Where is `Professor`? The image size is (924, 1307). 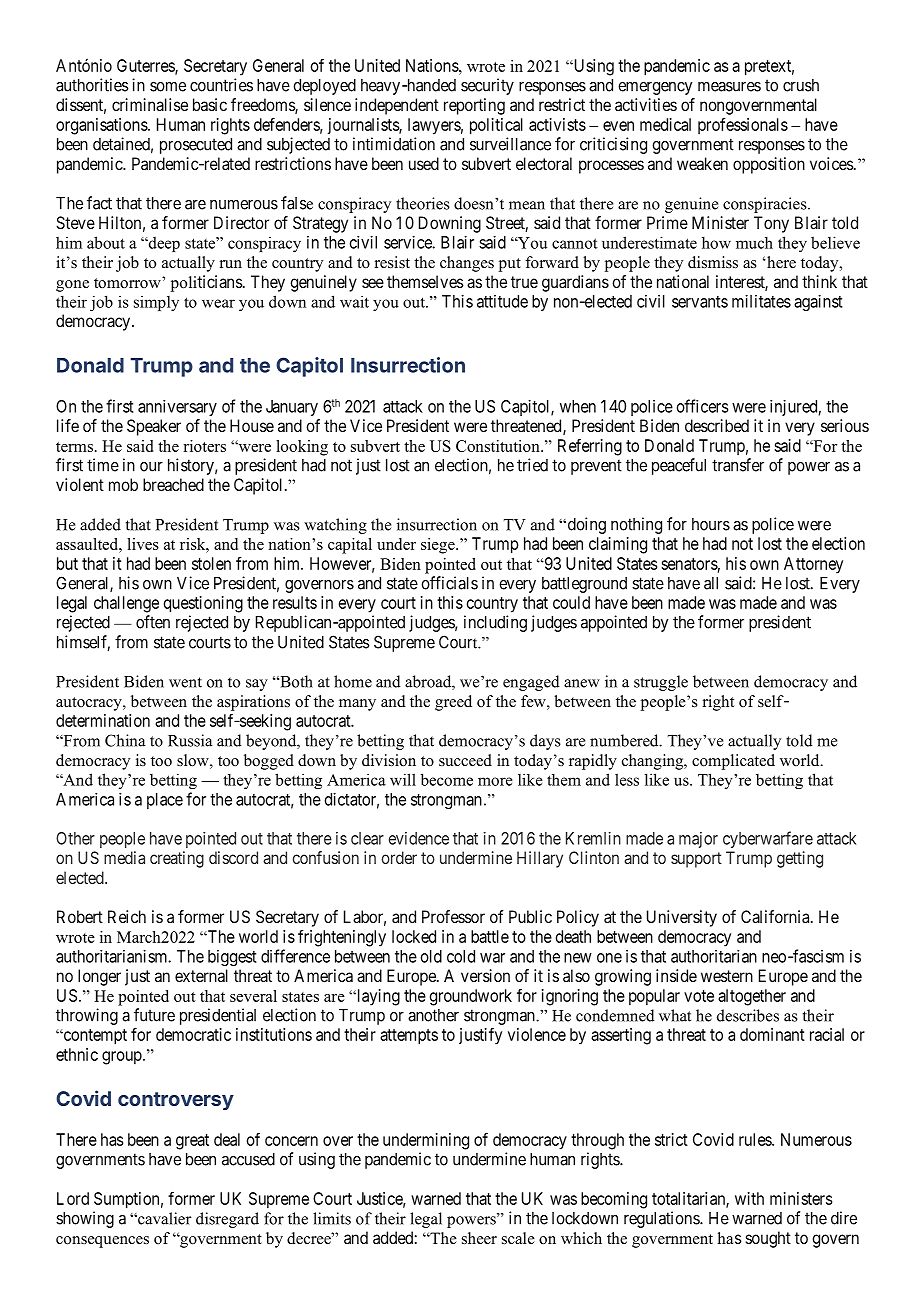
Professor is located at coordinates (453, 916).
